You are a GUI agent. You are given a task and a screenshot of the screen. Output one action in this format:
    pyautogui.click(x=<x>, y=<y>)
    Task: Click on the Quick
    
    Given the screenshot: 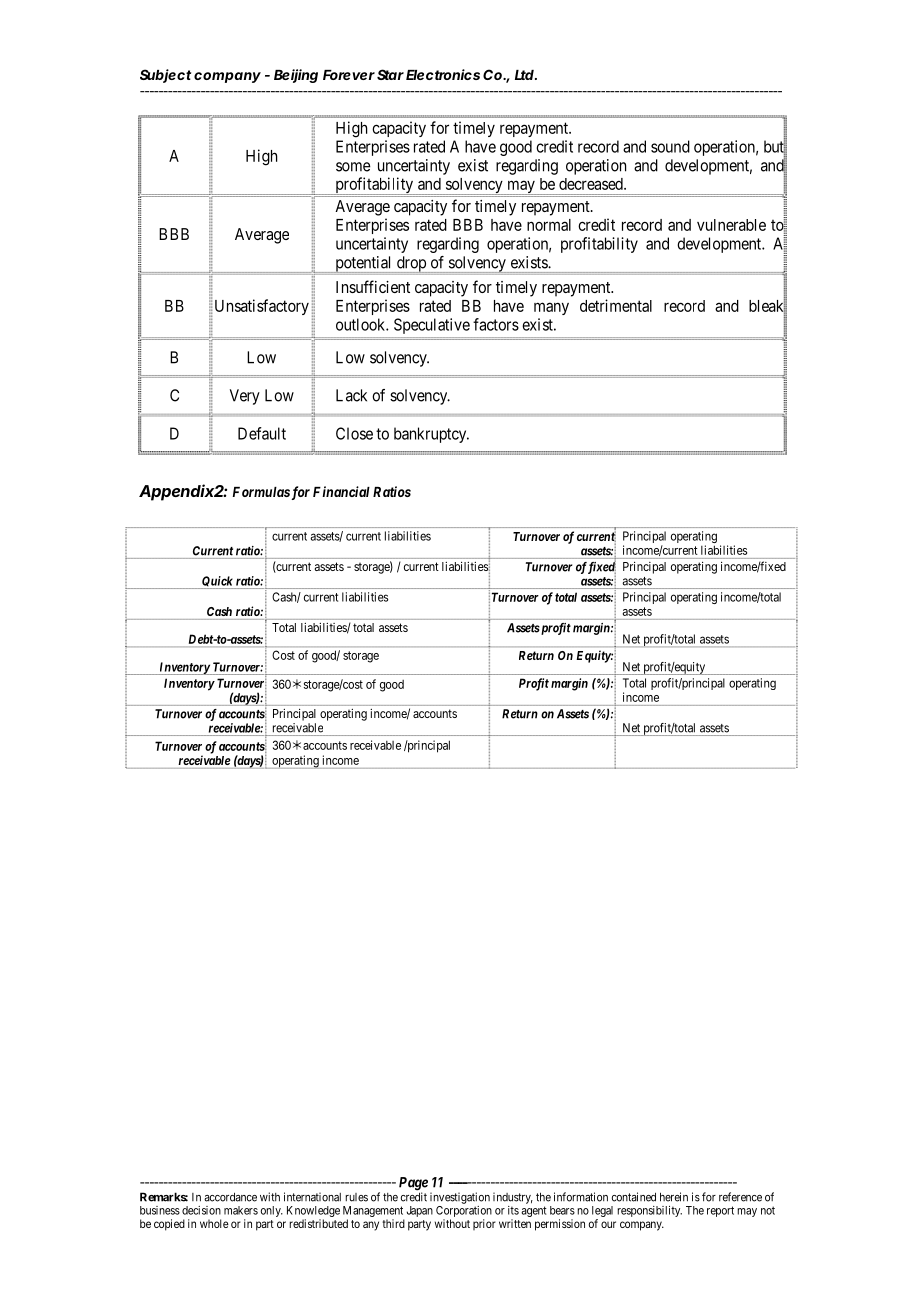 What is the action you would take?
    pyautogui.click(x=217, y=582)
